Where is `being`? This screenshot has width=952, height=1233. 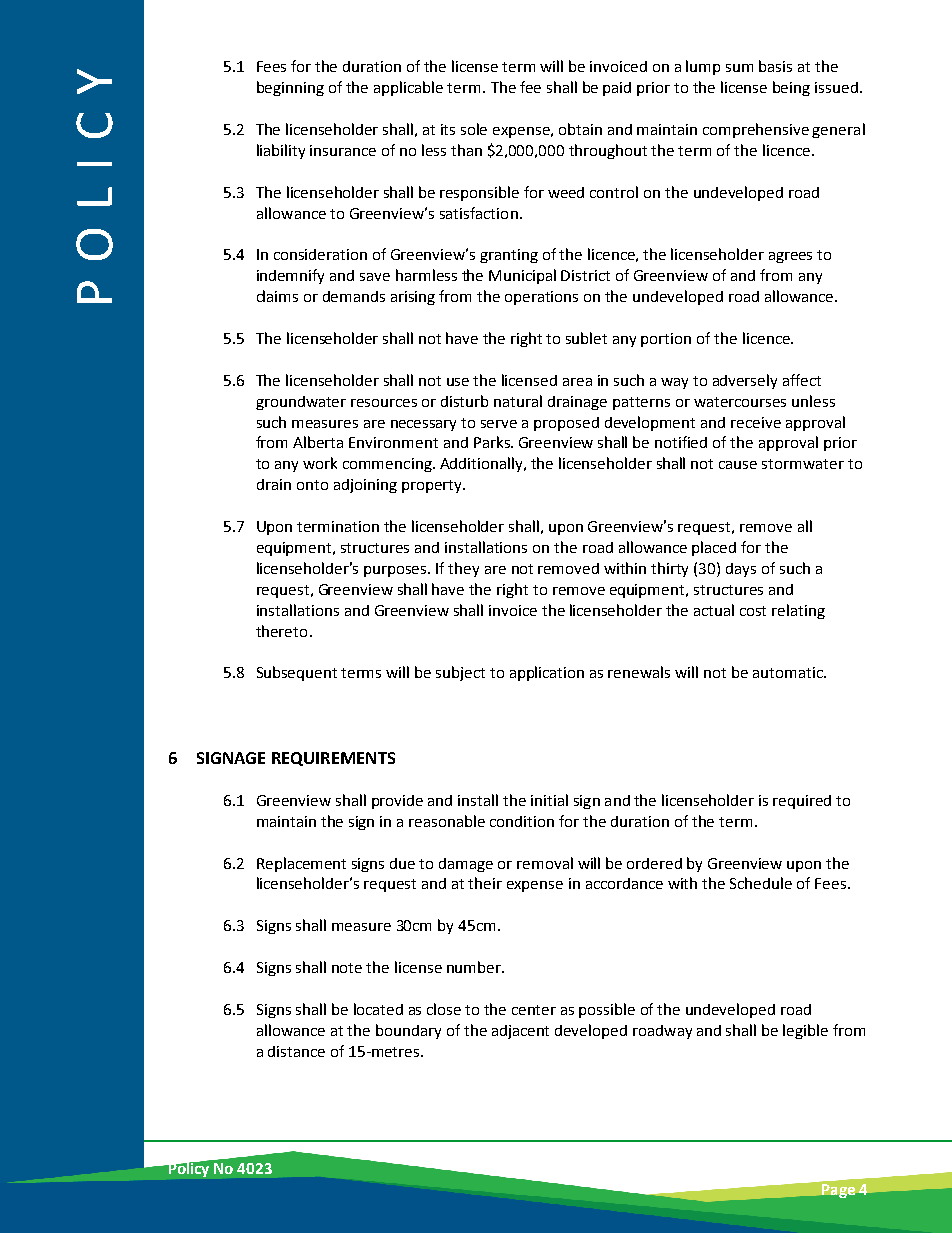
being is located at coordinates (791, 88).
